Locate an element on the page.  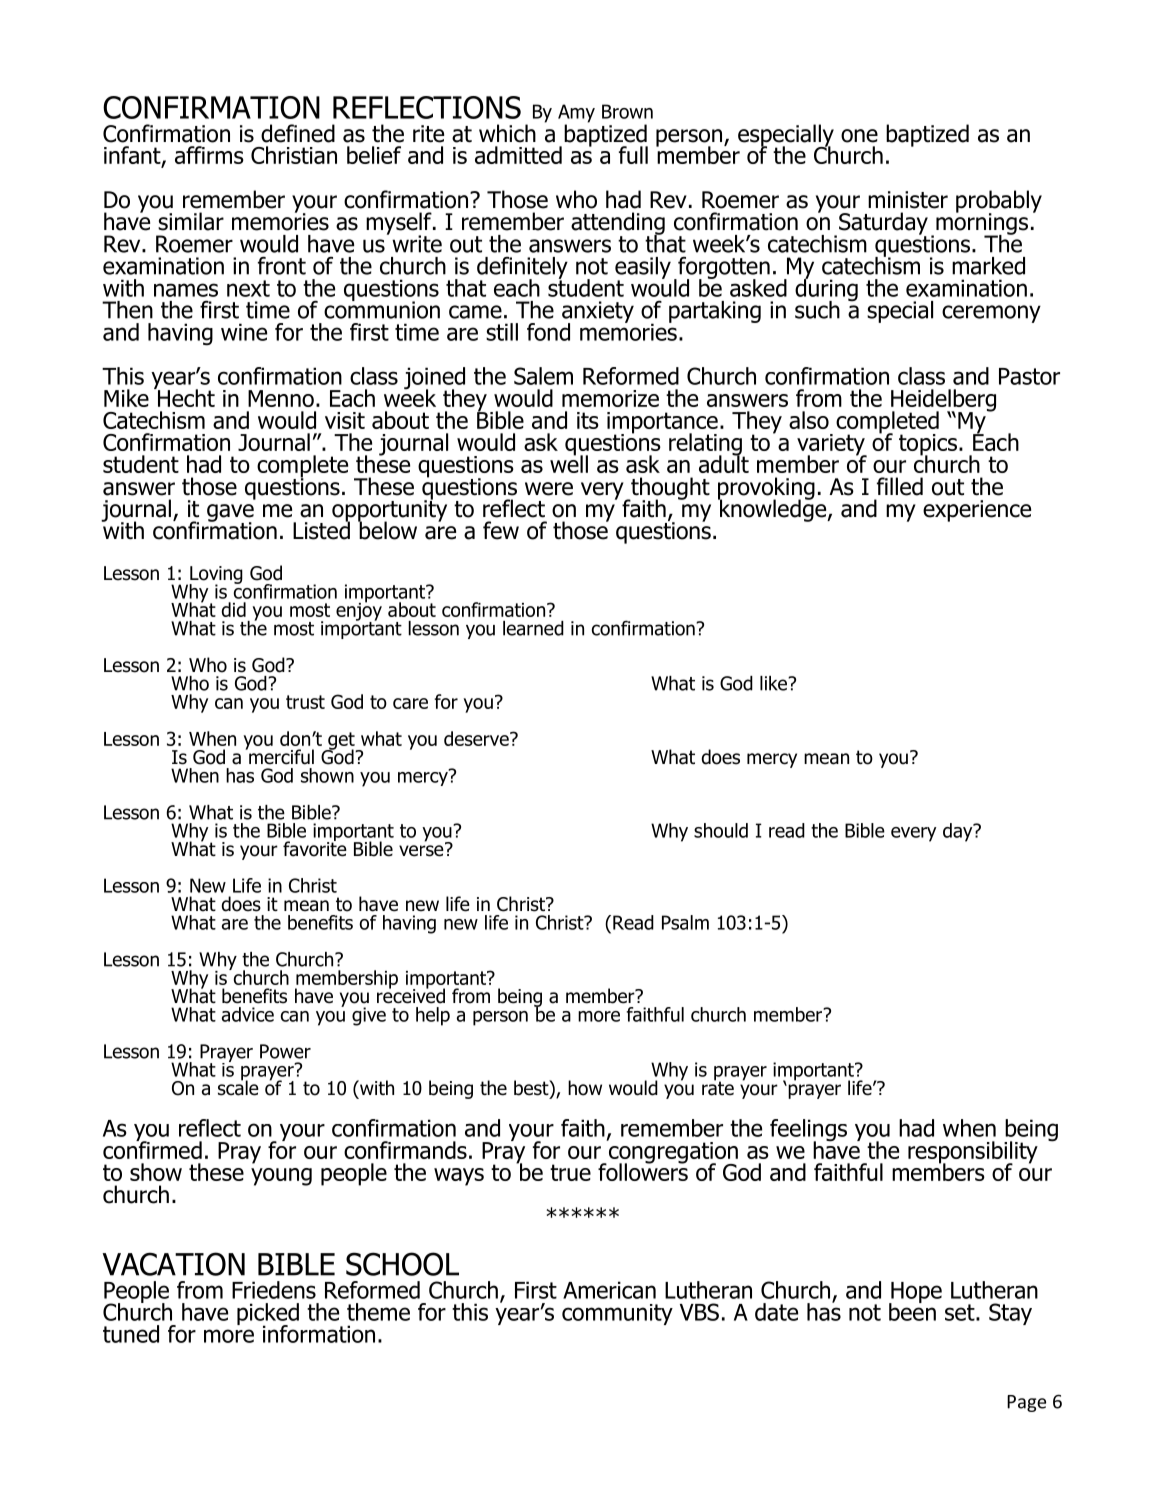
Amy is located at coordinates (576, 114).
